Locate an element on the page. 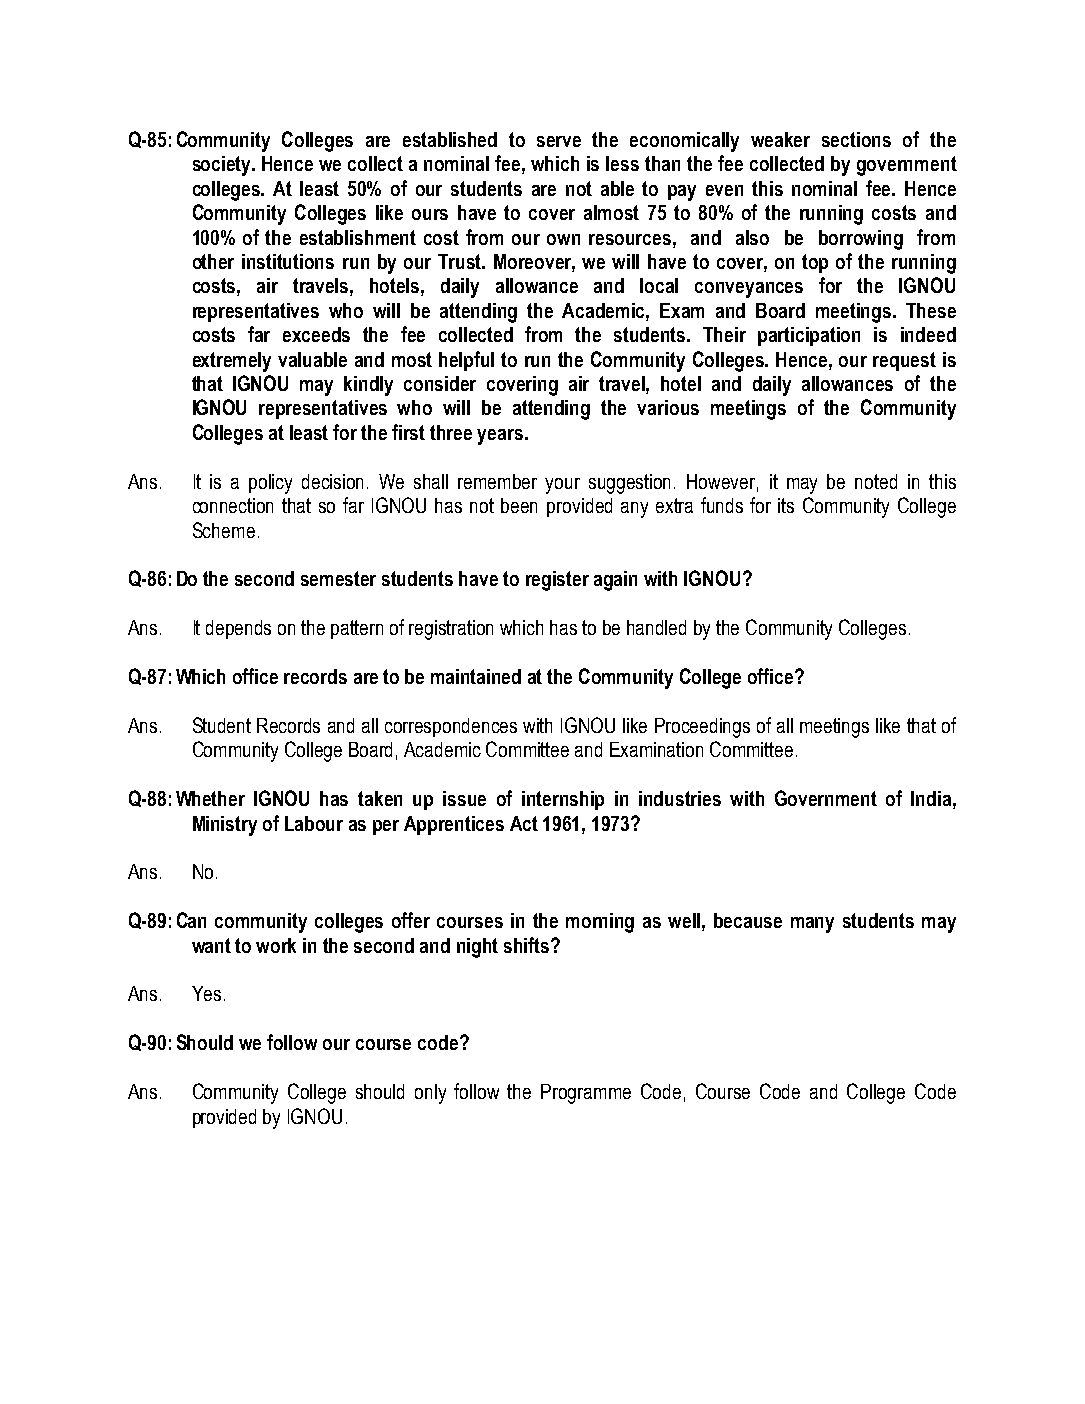 Image resolution: width=1085 pixels, height=1404 pixels. society is located at coordinates (223, 166).
